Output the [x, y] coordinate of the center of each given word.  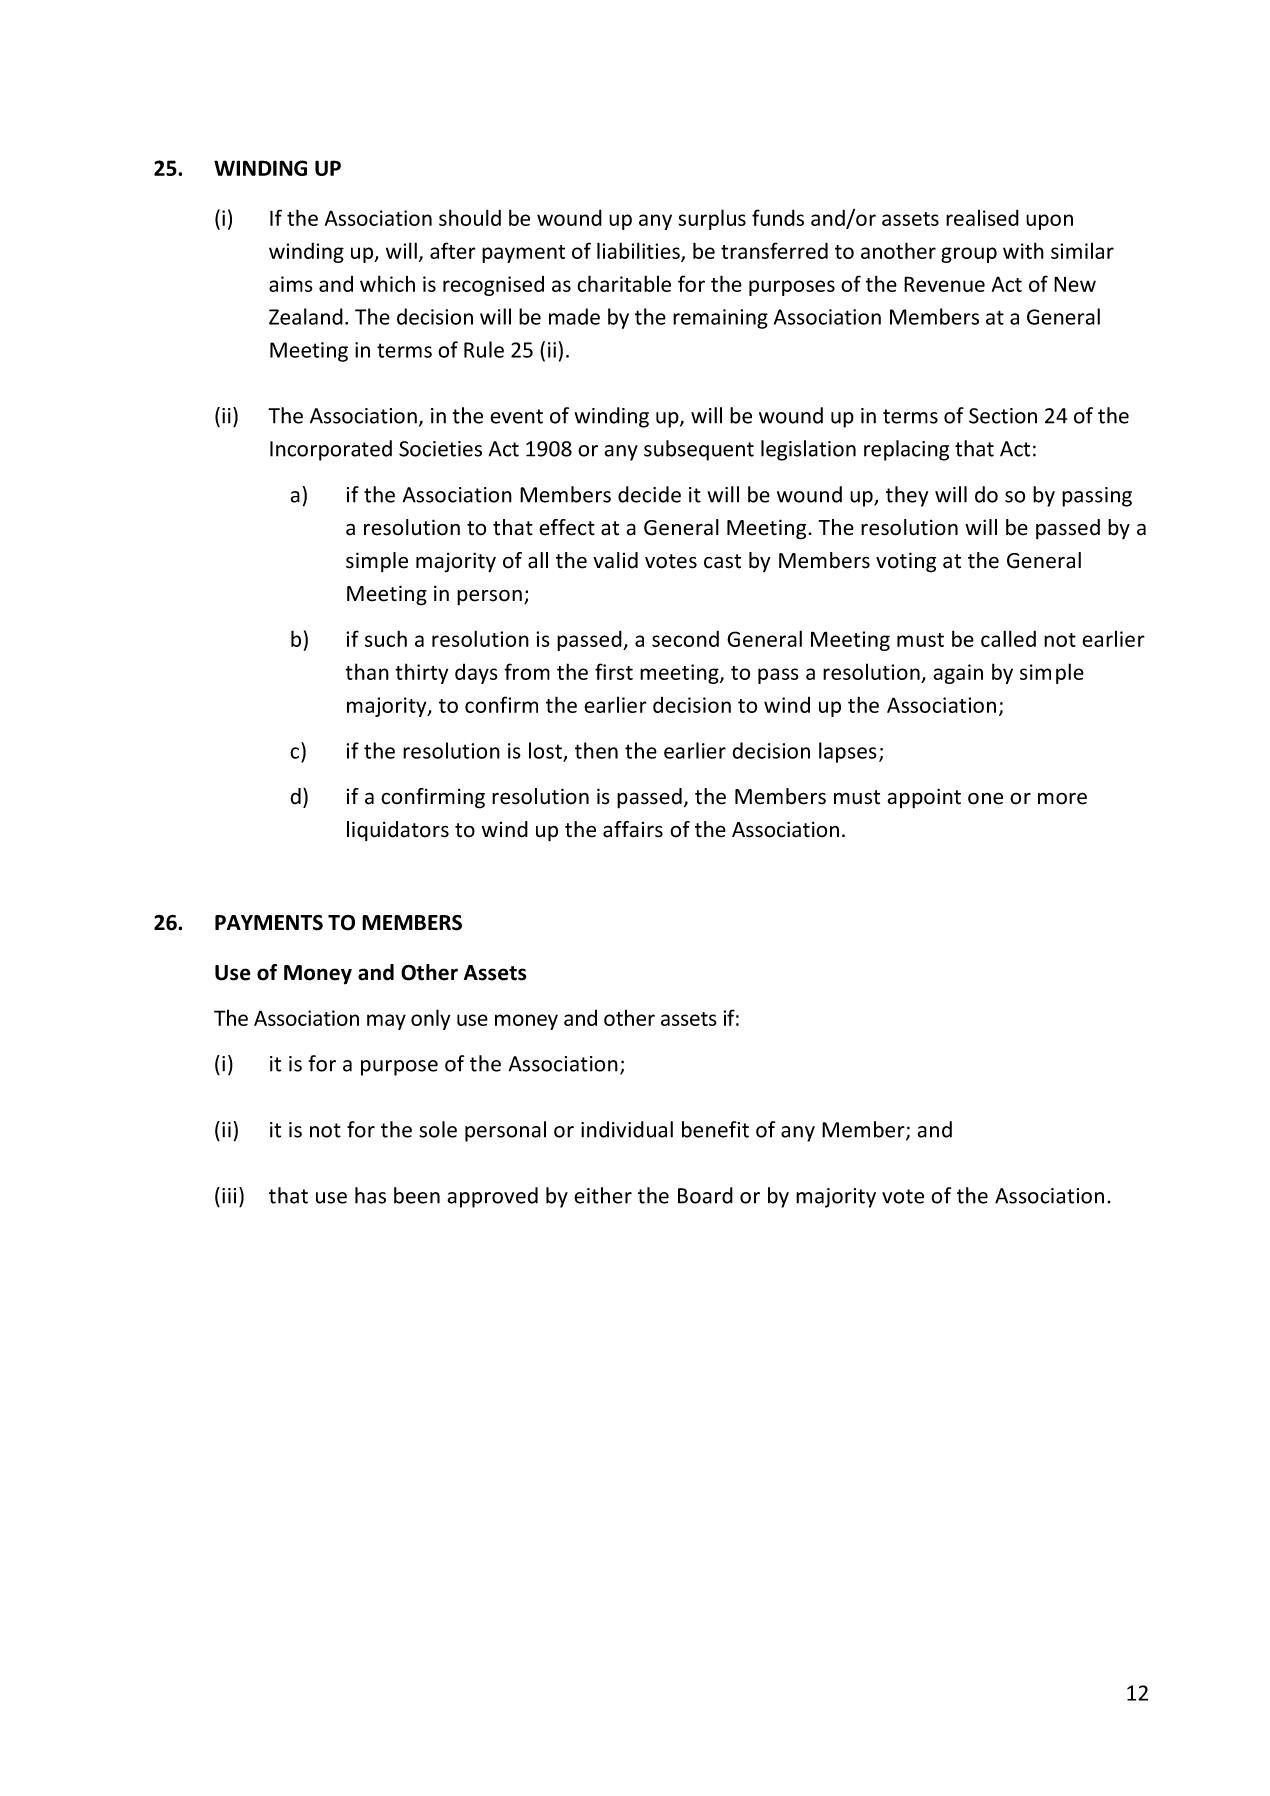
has [370, 1195]
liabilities [639, 252]
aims [291, 284]
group [969, 255]
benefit [715, 1129]
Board [705, 1195]
